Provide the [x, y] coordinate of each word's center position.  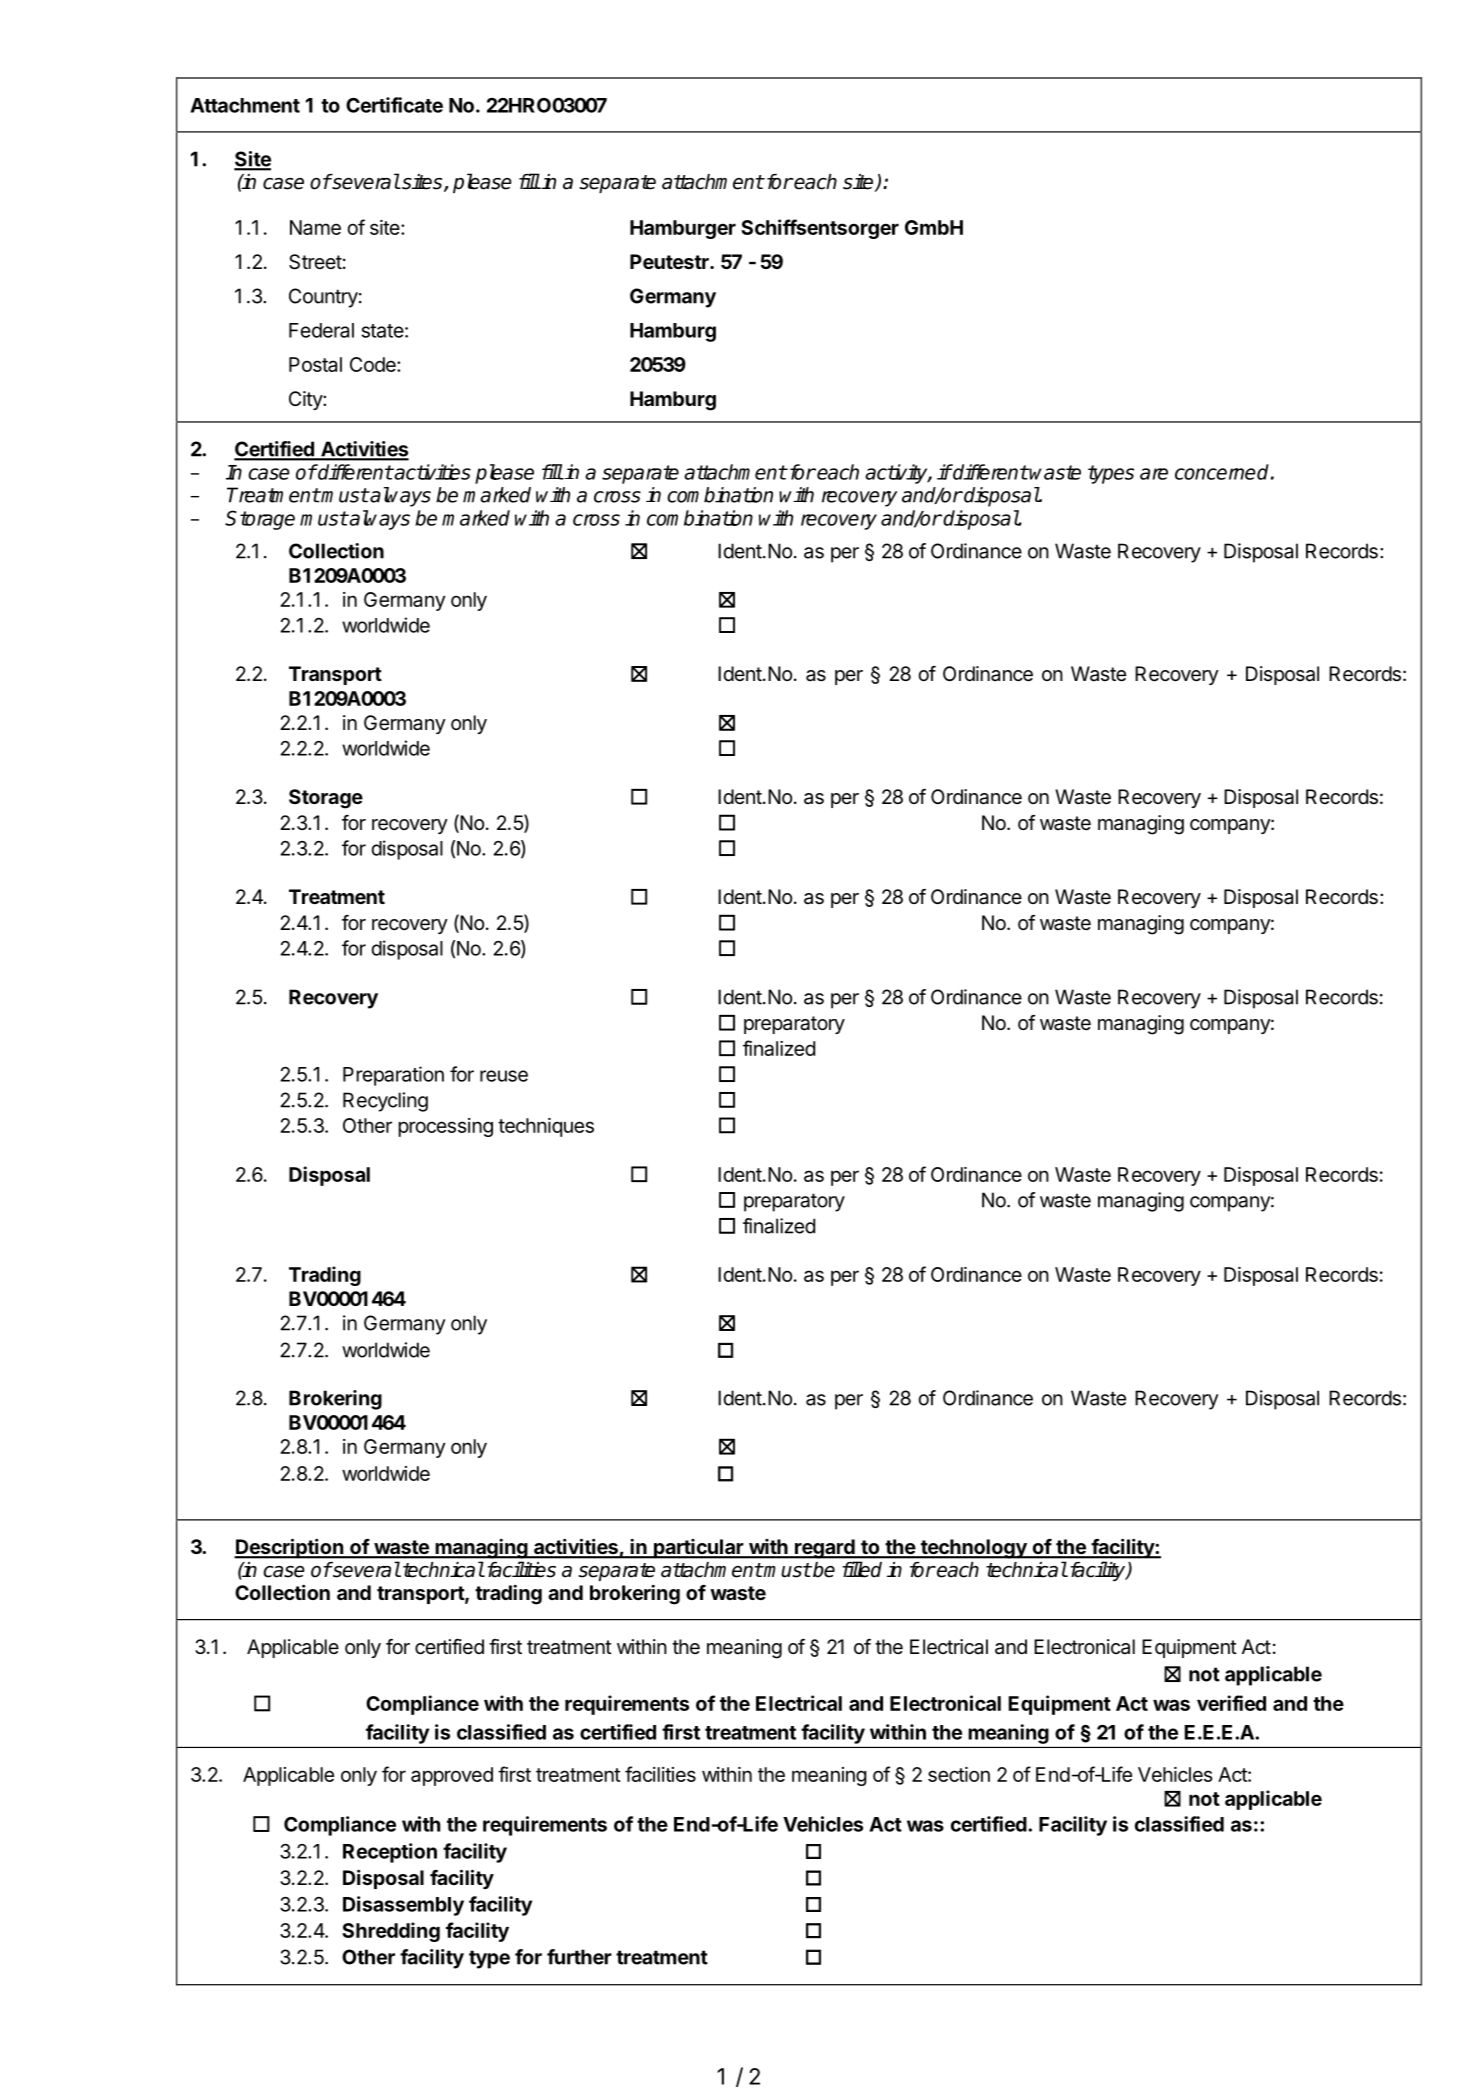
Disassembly [403, 1906]
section [959, 1774]
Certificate [394, 105]
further [579, 1957]
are [1154, 474]
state [382, 331]
